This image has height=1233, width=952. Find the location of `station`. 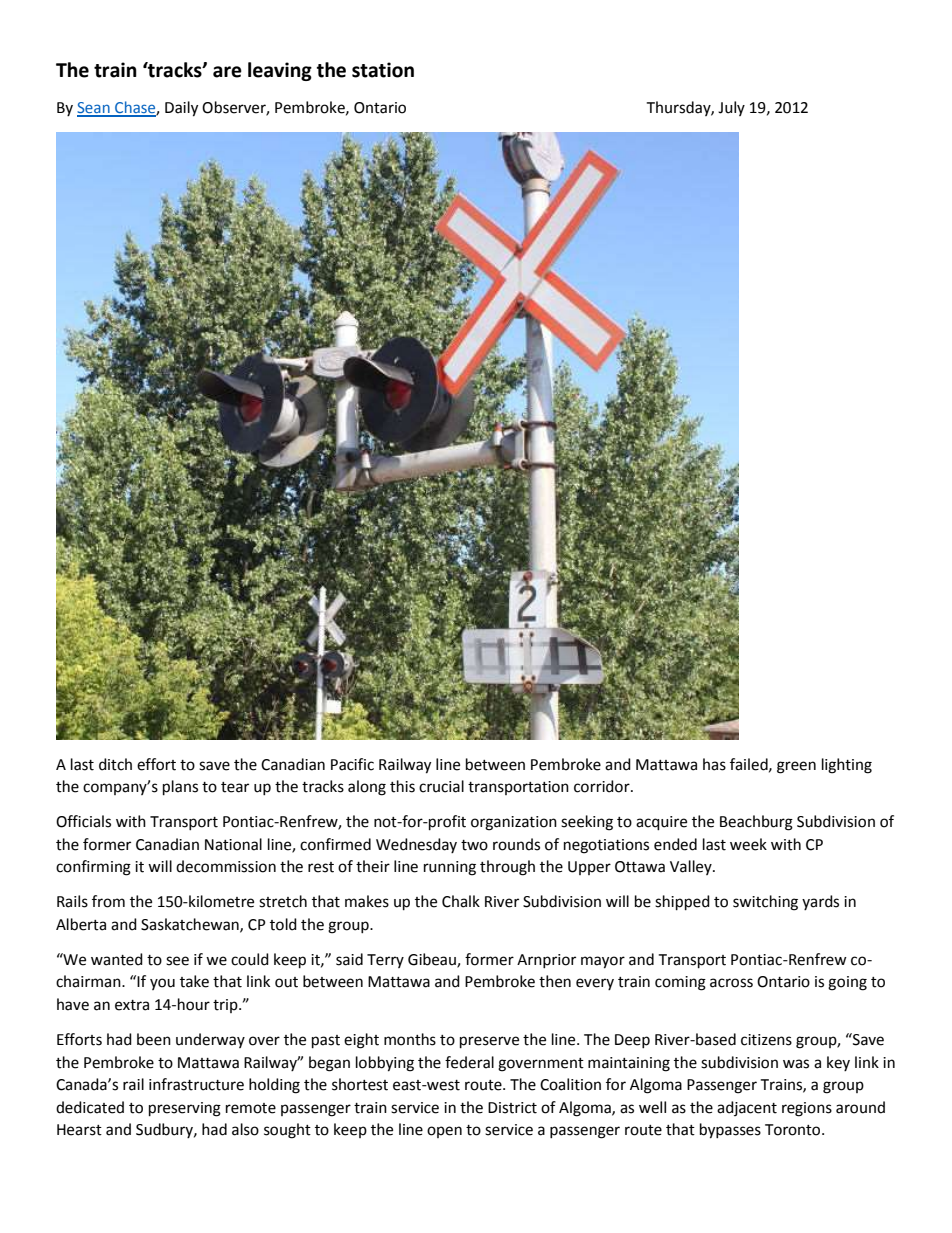

station is located at coordinates (383, 70).
